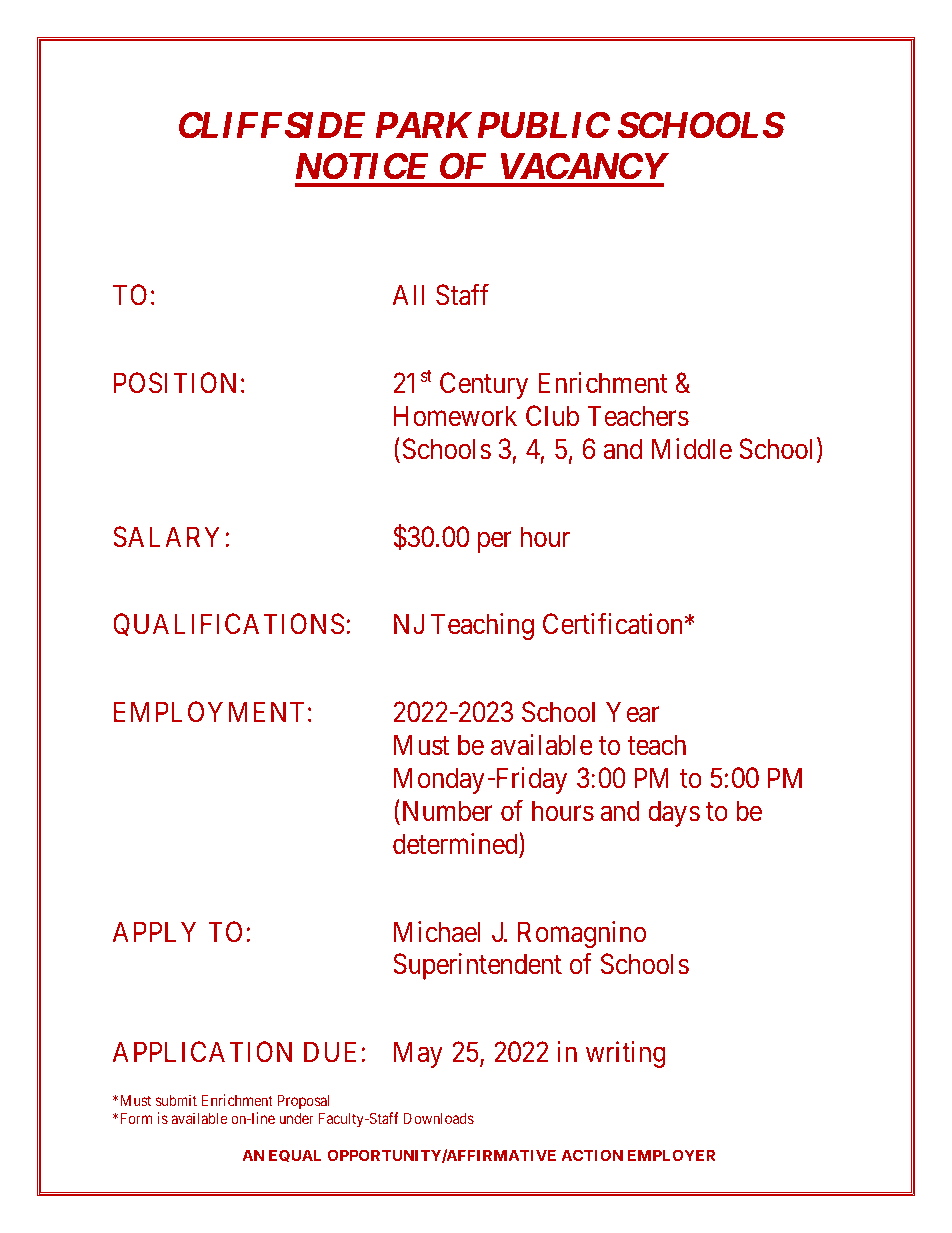  What do you see at coordinates (455, 416) in the page?
I see `Homework` at bounding box center [455, 416].
